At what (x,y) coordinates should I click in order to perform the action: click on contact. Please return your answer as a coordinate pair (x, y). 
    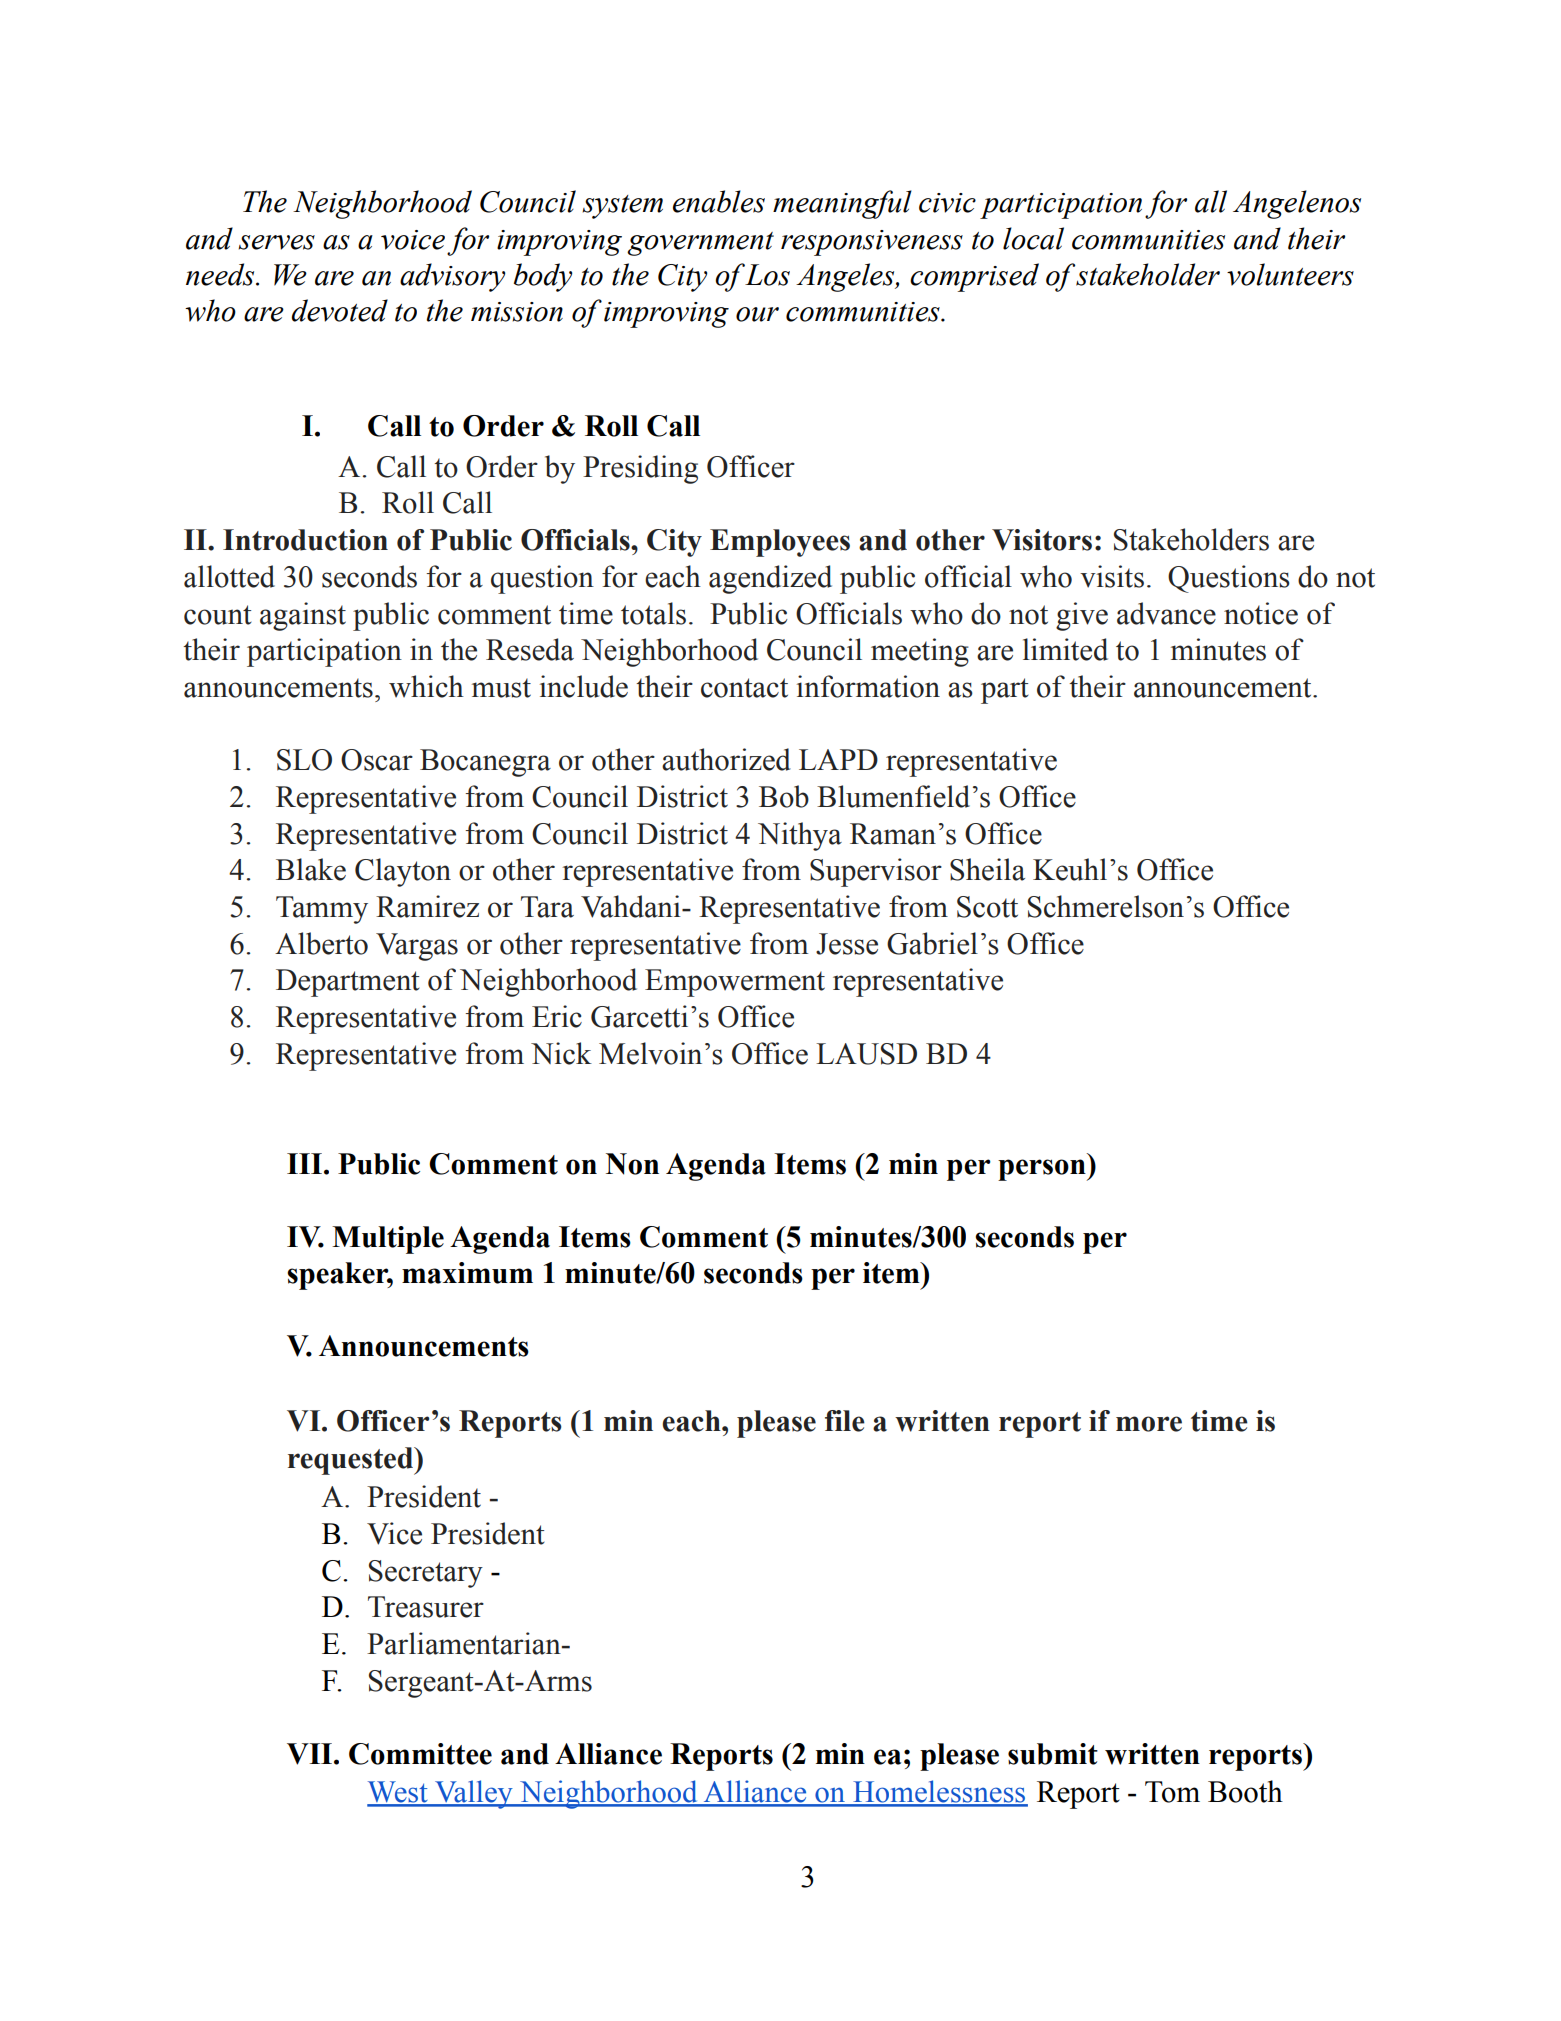
    Looking at the image, I should click on (744, 688).
